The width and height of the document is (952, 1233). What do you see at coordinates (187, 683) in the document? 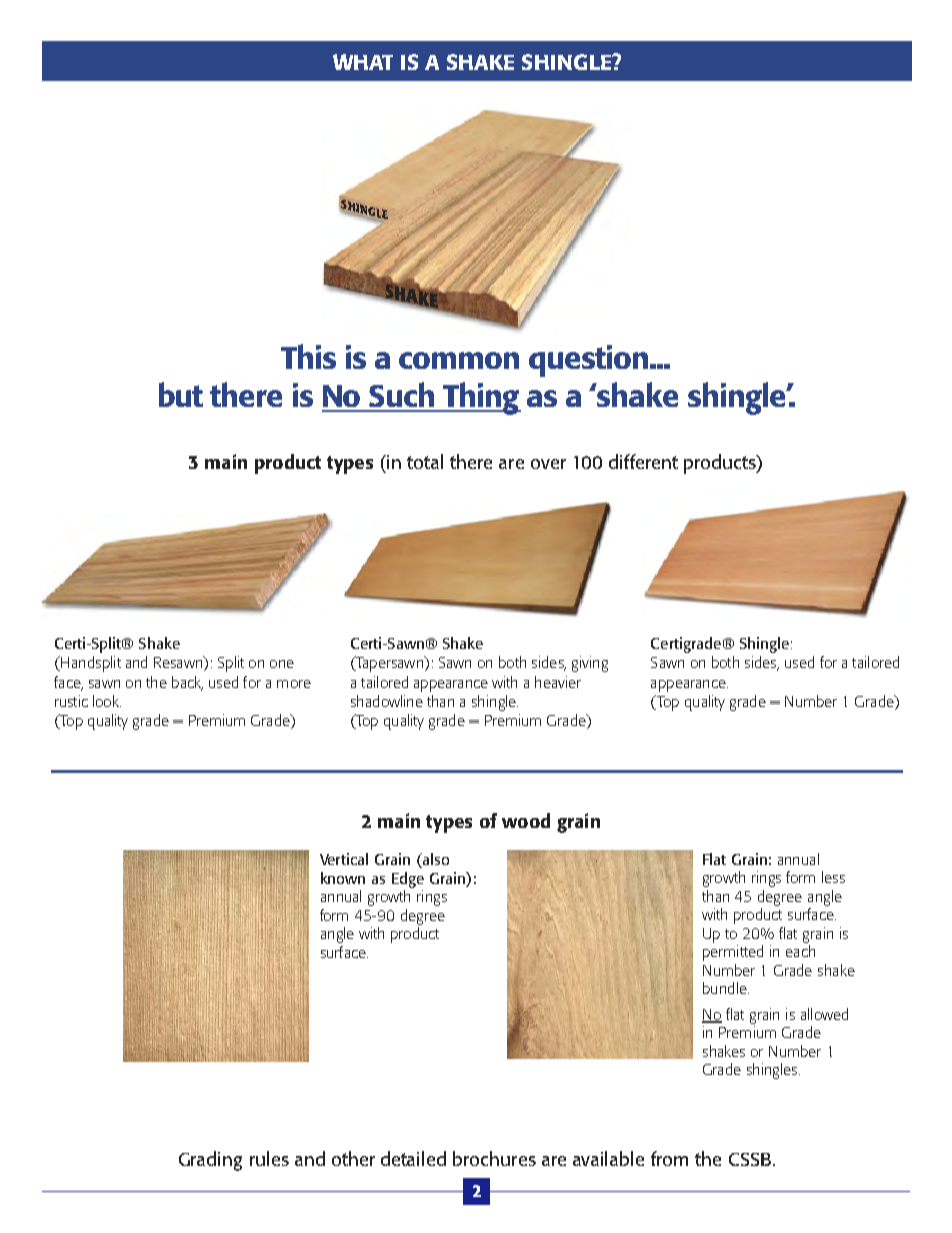
I see `back` at bounding box center [187, 683].
